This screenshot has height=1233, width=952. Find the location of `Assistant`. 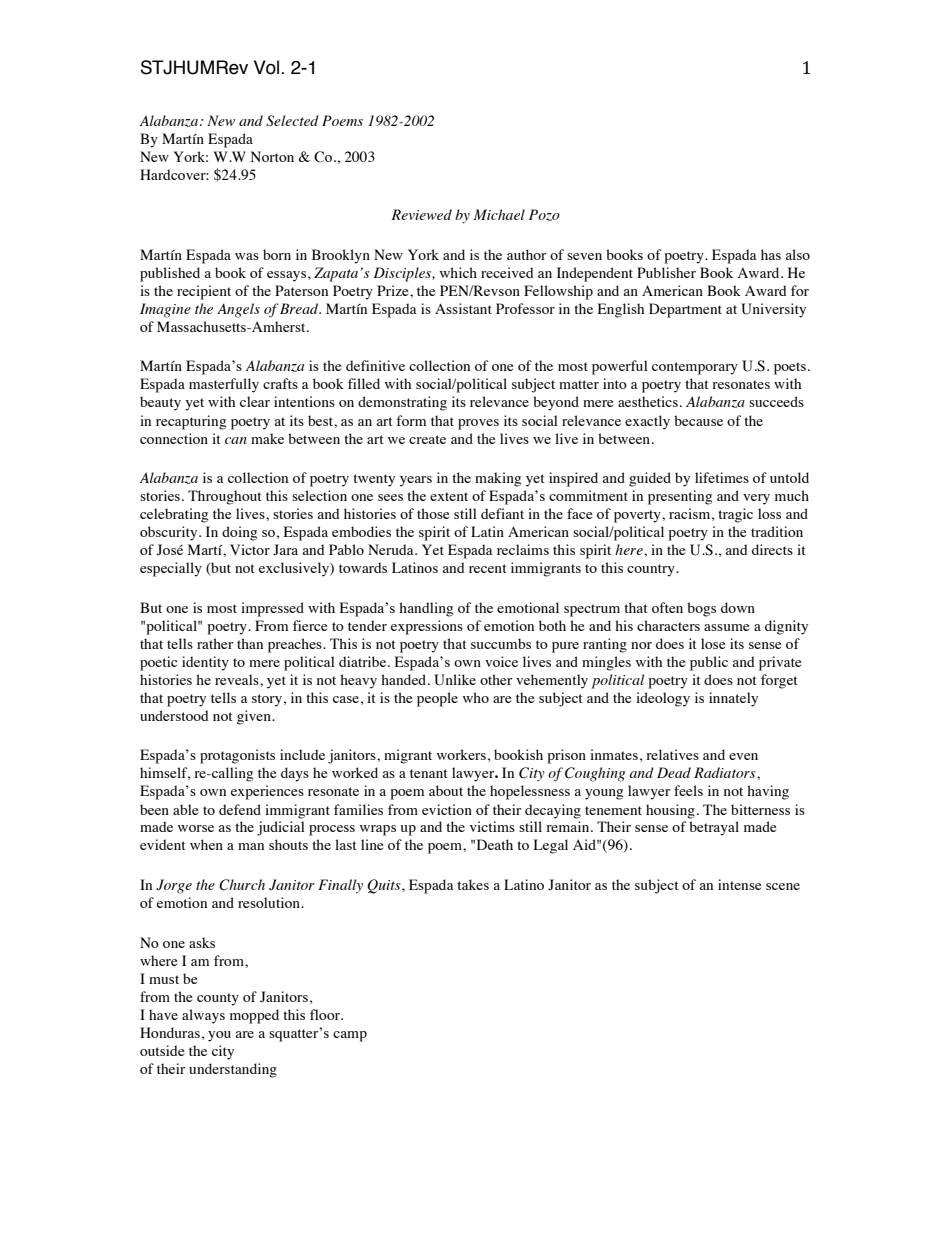

Assistant is located at coordinates (463, 308).
